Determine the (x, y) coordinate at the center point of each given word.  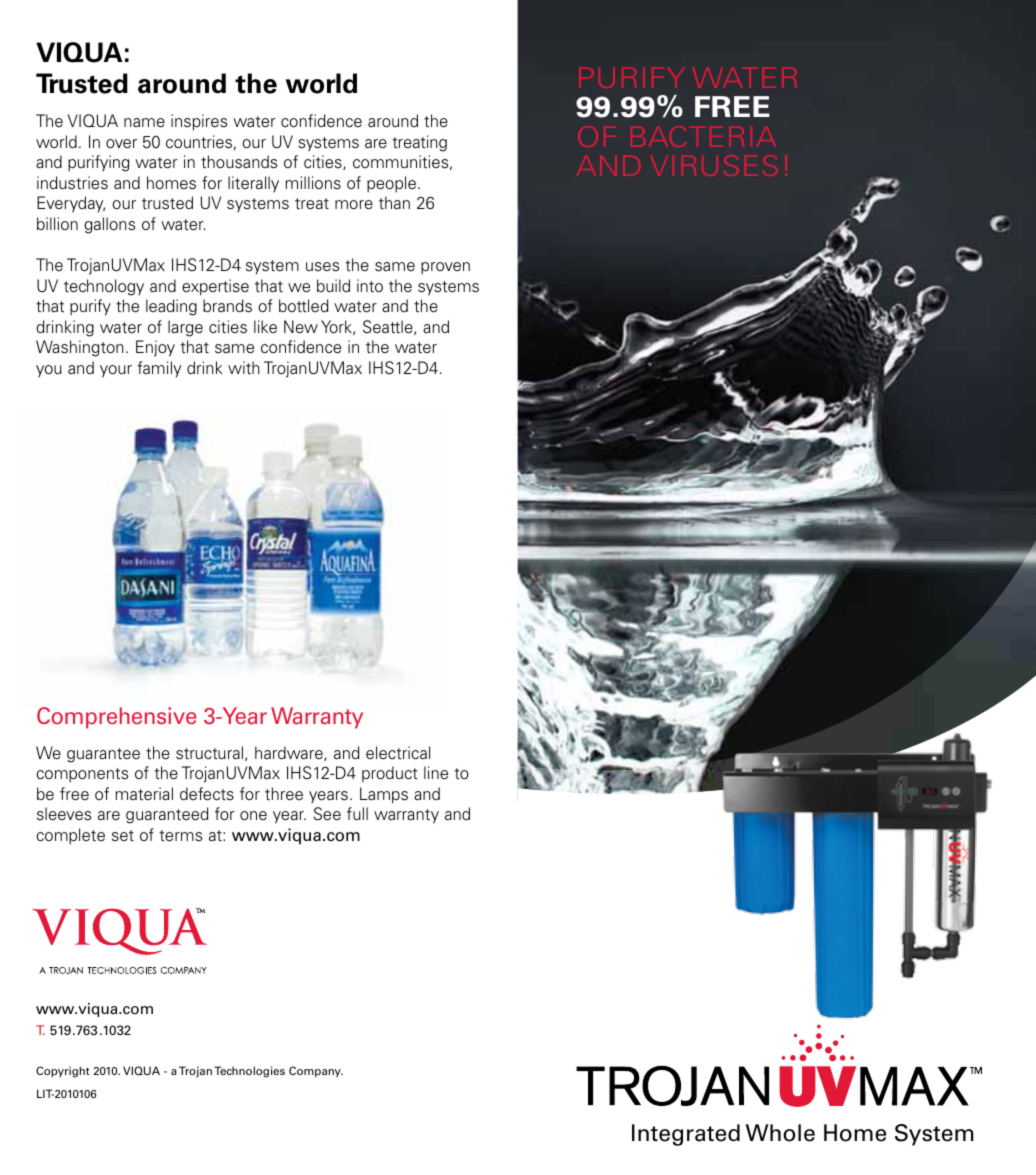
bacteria (703, 136)
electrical (398, 753)
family (159, 369)
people (391, 184)
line (436, 773)
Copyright (63, 1072)
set (123, 836)
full (357, 813)
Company (316, 1071)
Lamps (384, 795)
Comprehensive (116, 718)
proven (445, 268)
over (121, 144)
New (301, 327)
